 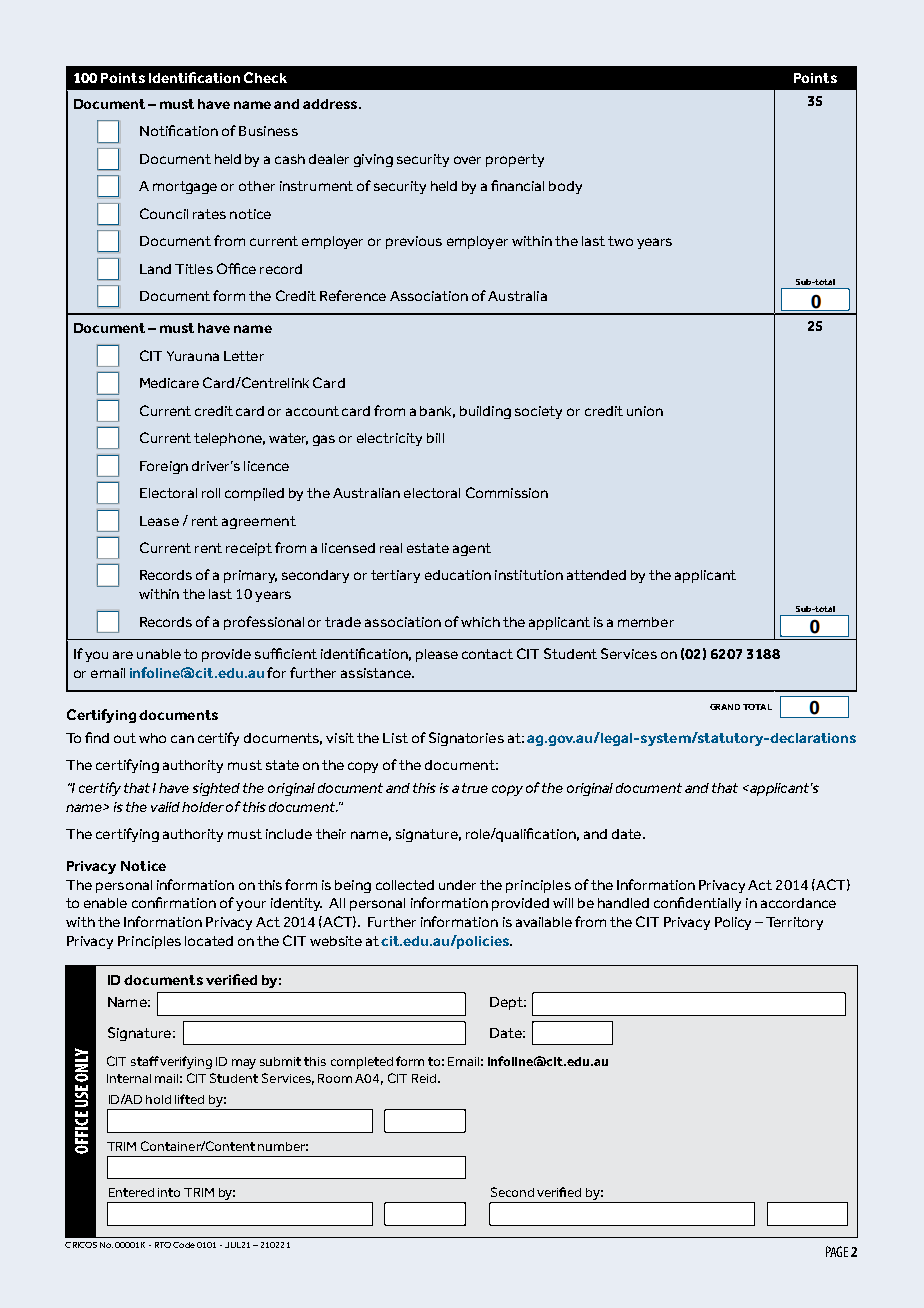 I want to click on over, so click(x=467, y=160).
